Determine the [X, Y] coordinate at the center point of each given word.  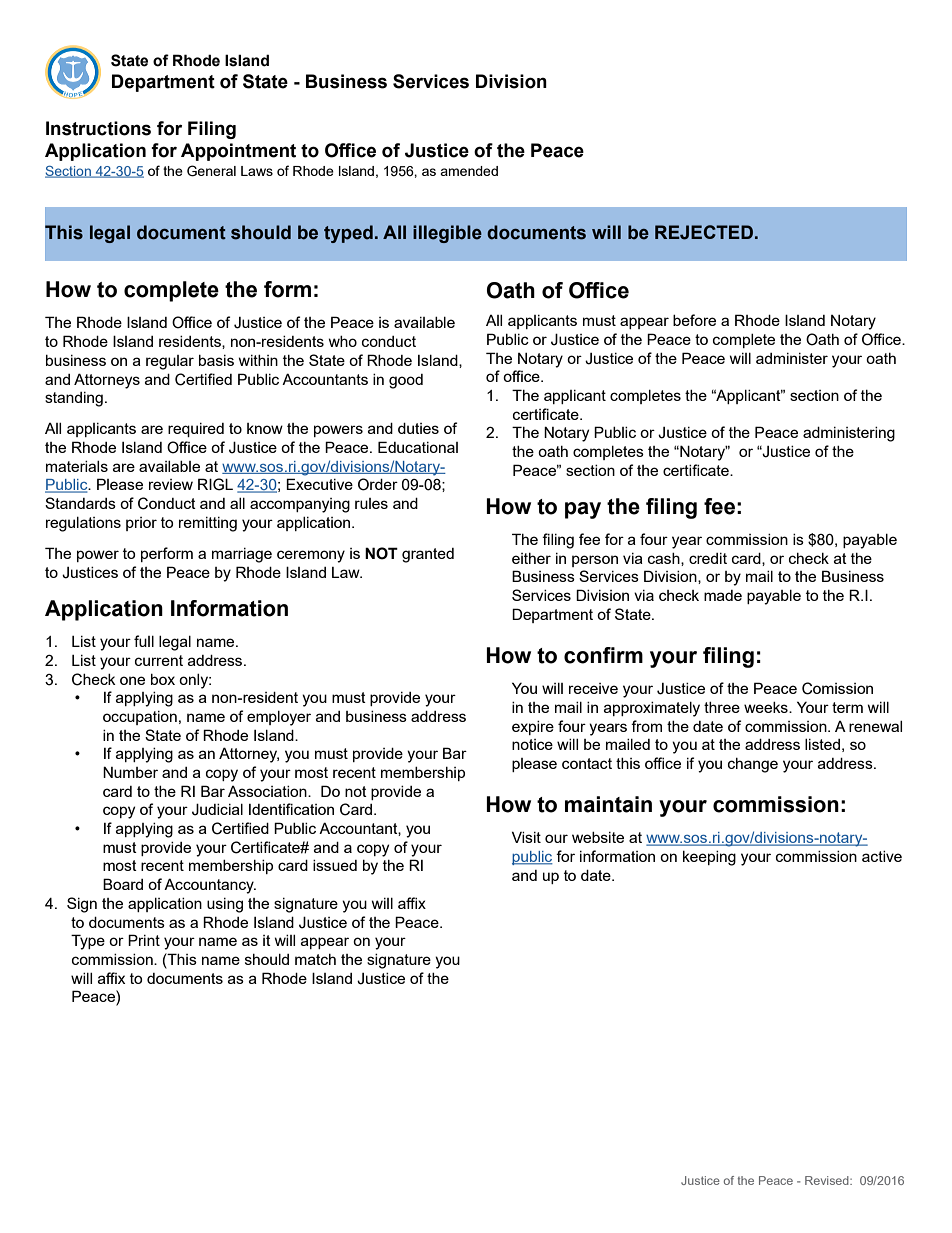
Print [144, 940]
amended [469, 171]
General [211, 171]
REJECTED [704, 232]
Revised [828, 1180]
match [315, 959]
